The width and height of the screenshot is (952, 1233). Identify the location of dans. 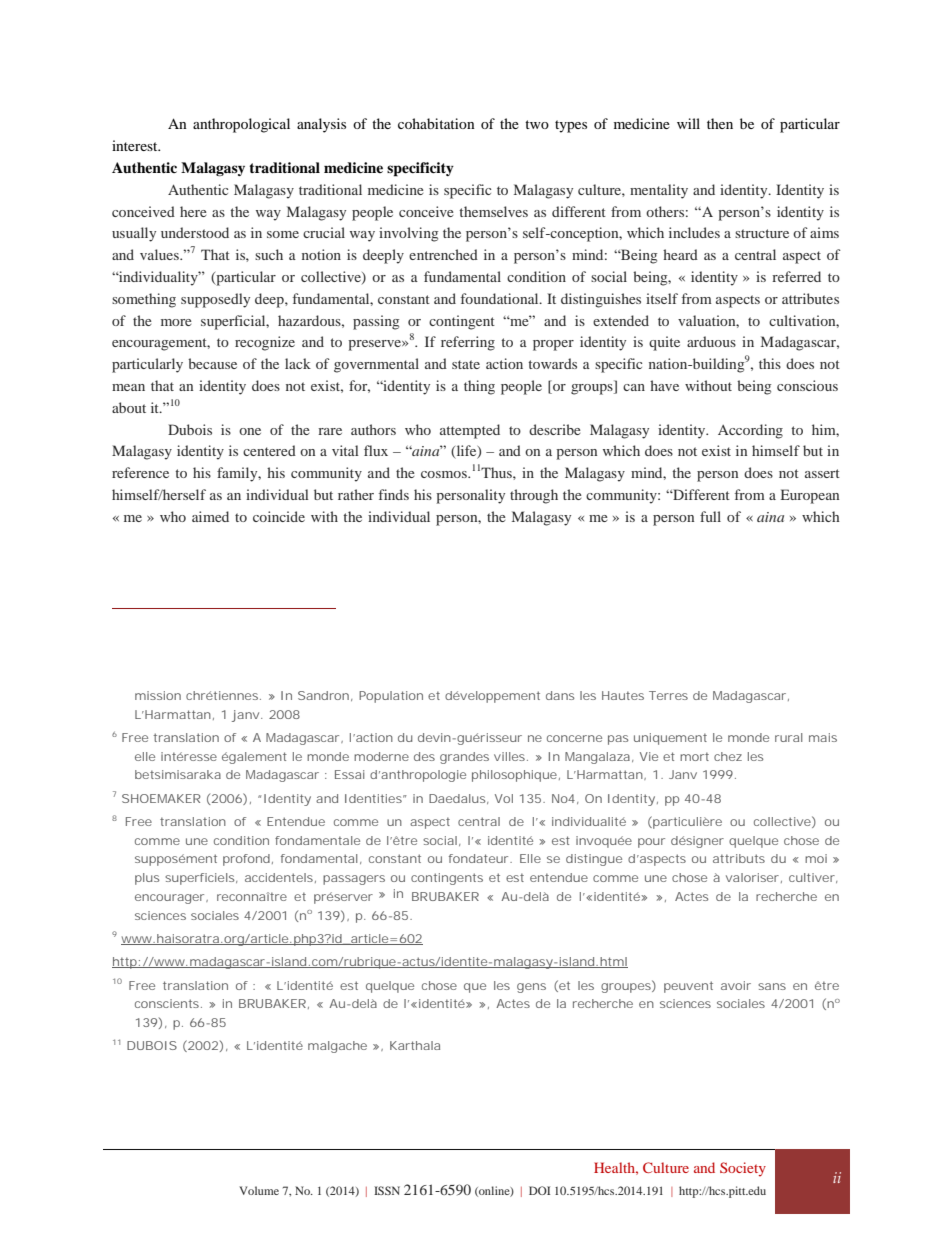
(560, 695).
